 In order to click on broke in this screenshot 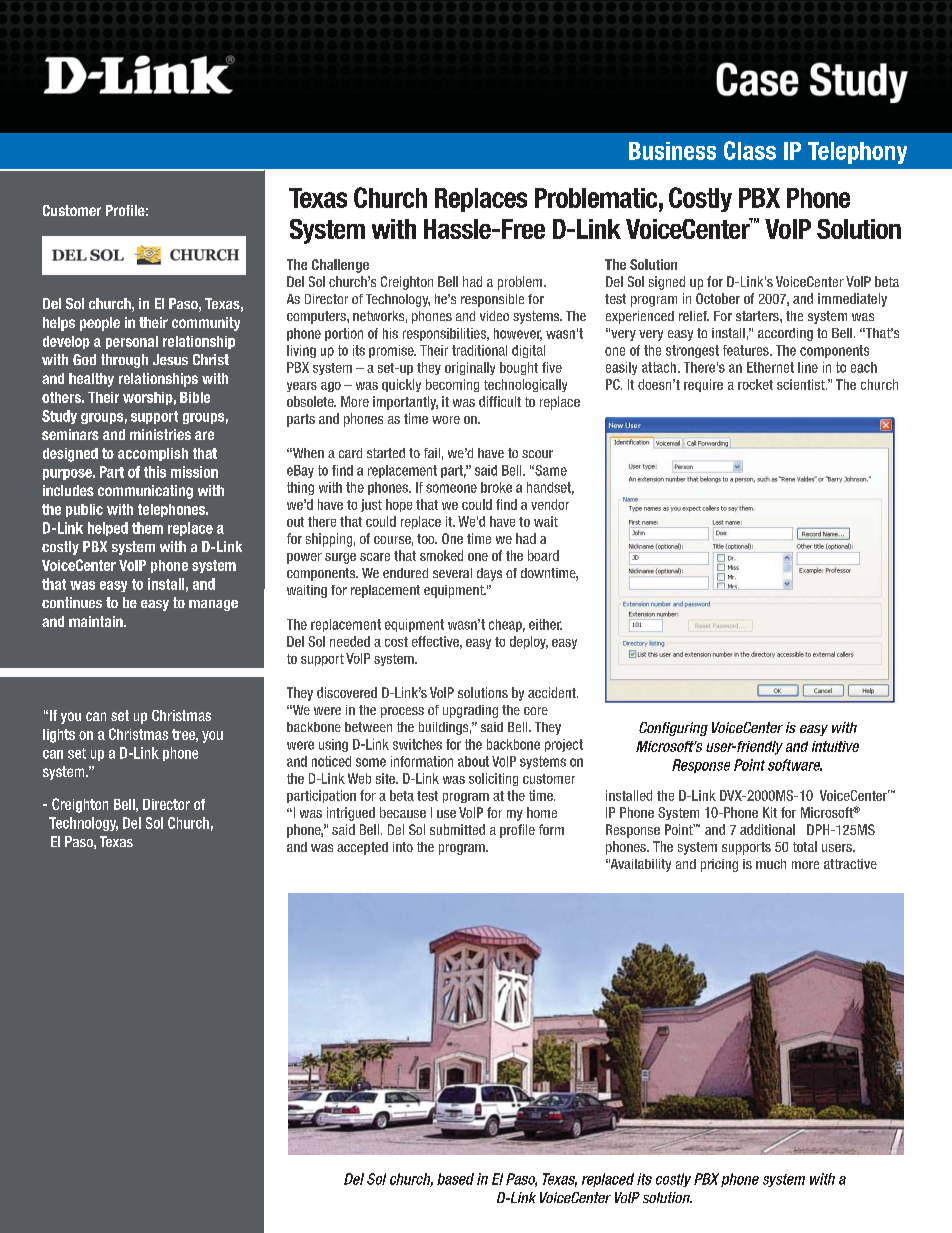, I will do `click(496, 487)`.
